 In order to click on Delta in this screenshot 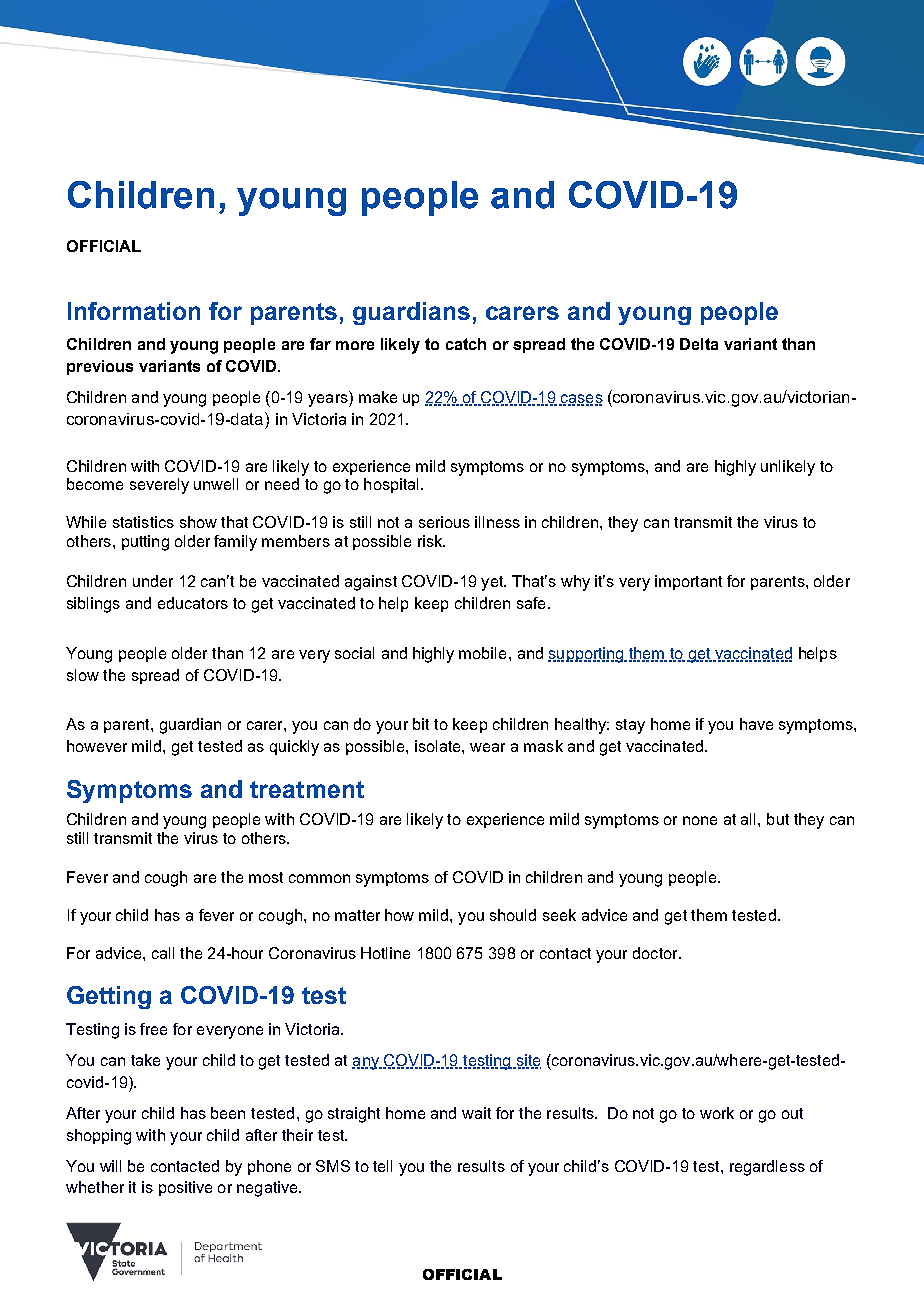, I will do `click(699, 344)`.
